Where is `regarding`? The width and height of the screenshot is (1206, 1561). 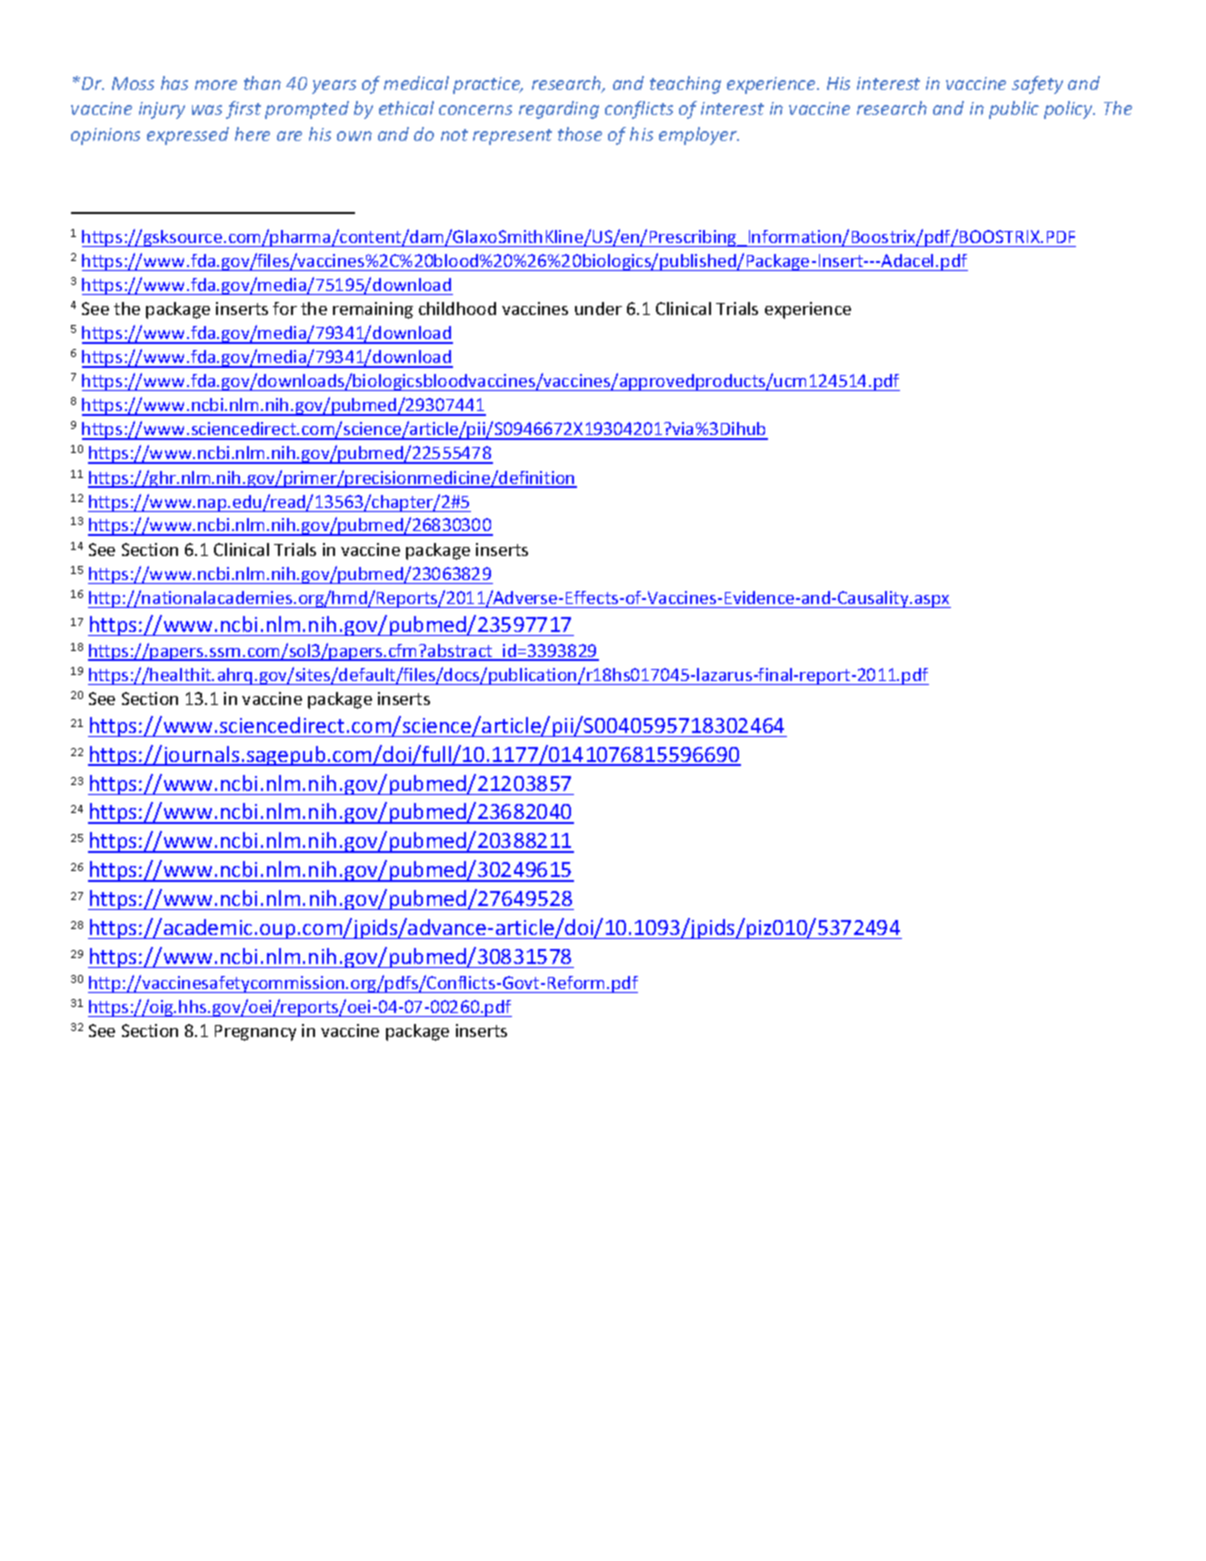
regarding is located at coordinates (559, 110).
